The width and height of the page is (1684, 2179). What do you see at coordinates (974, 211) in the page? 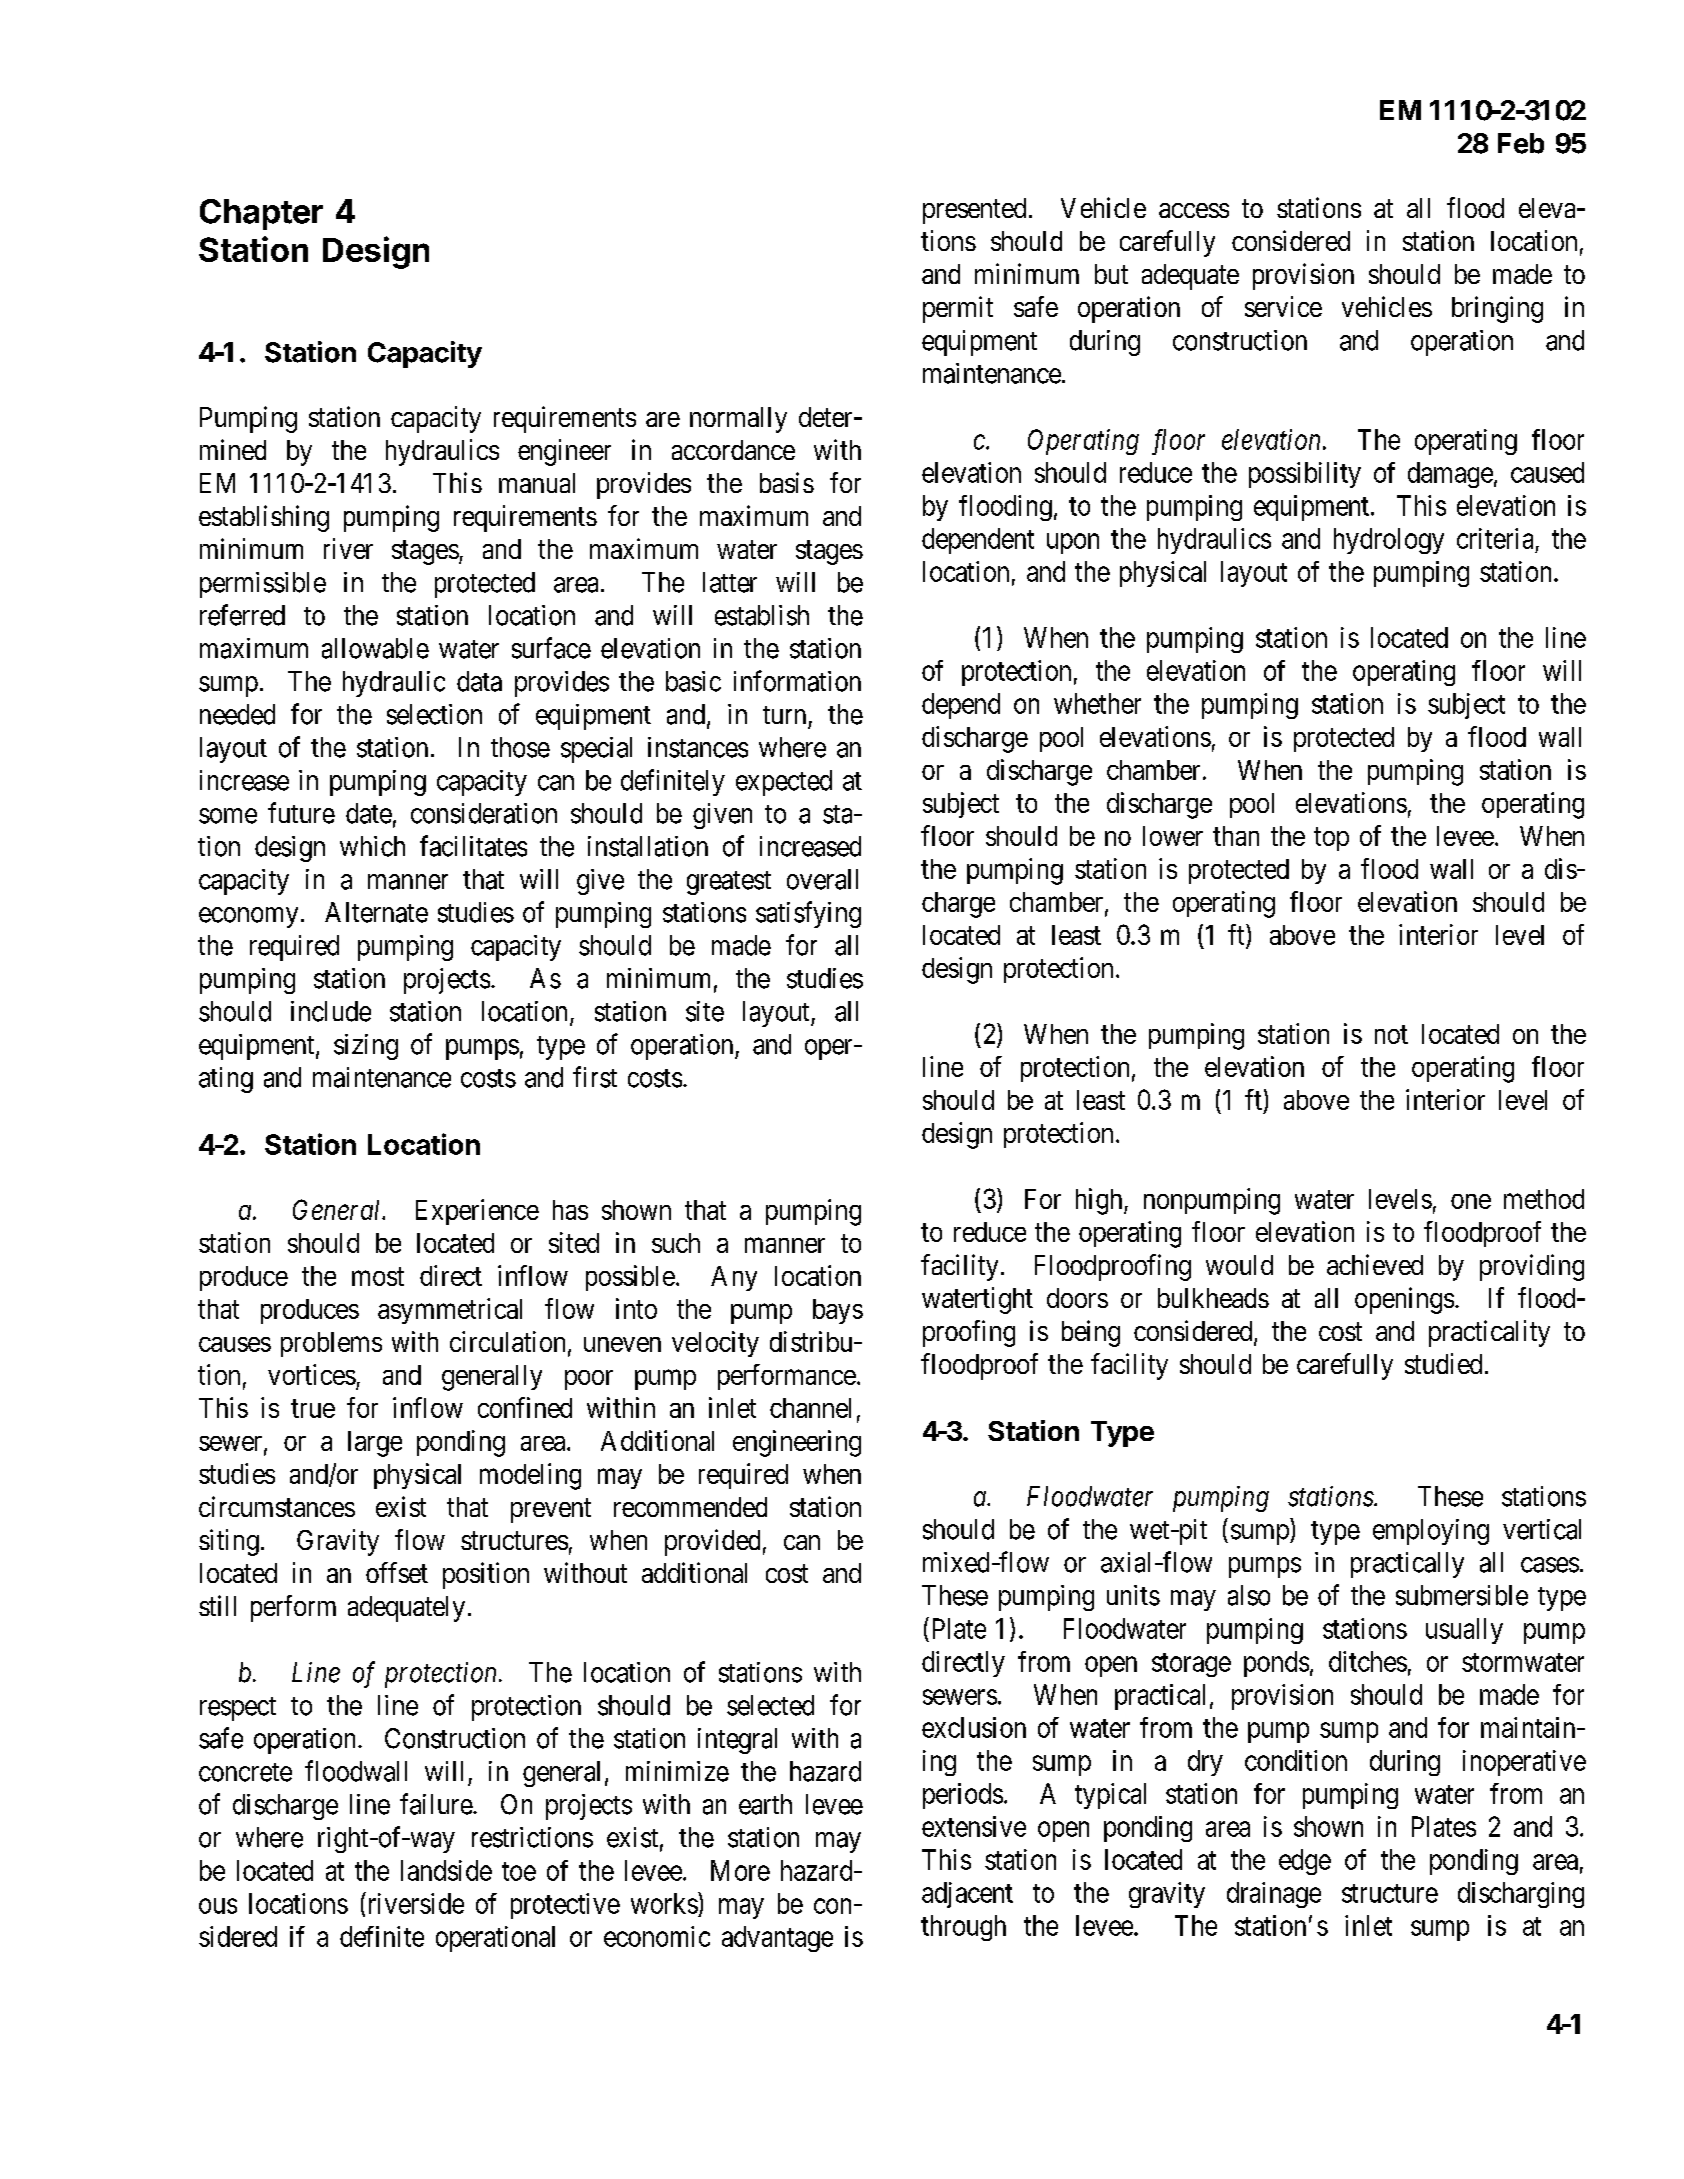
I see `presented` at bounding box center [974, 211].
